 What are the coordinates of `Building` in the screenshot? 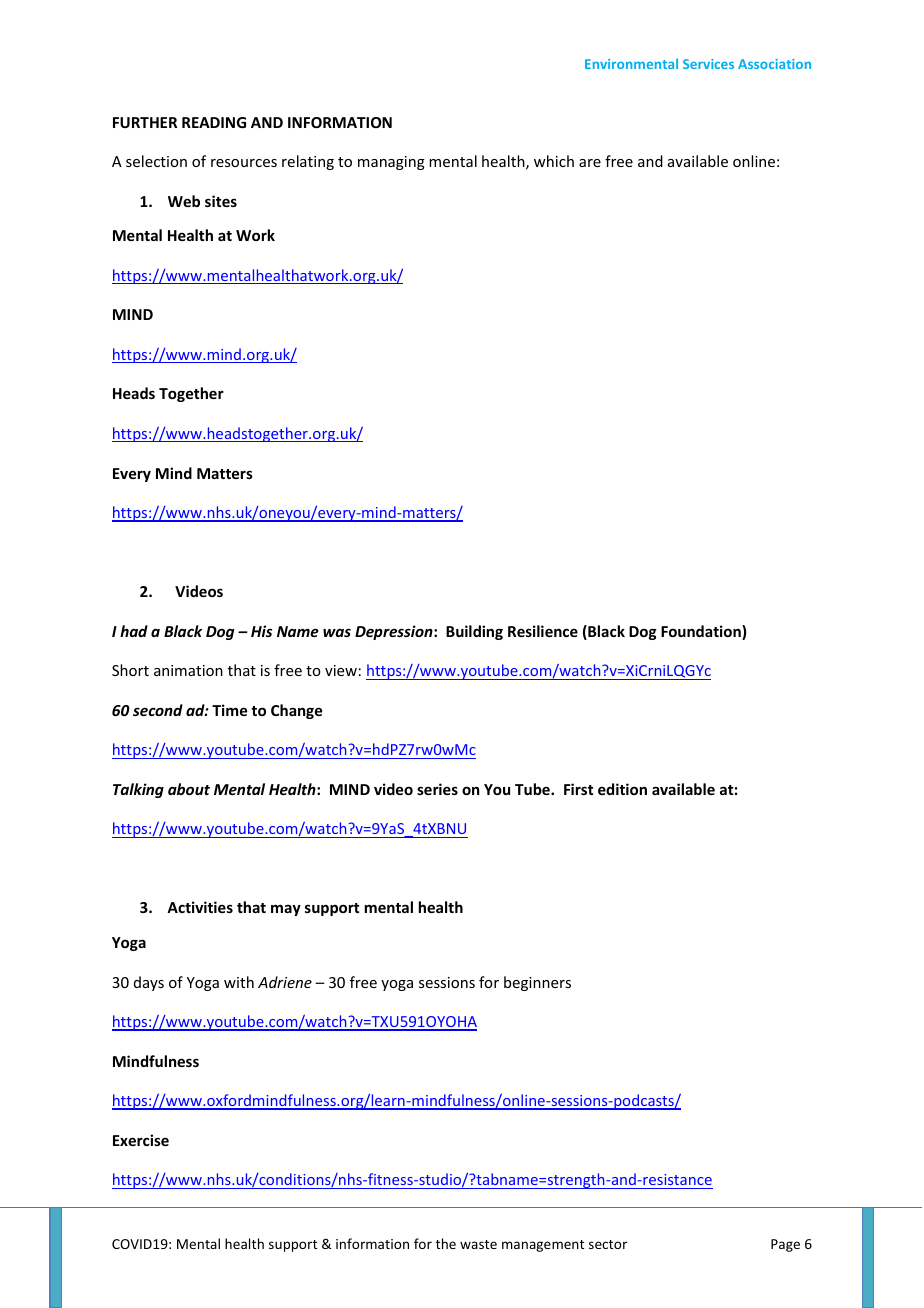 It's located at (474, 632).
